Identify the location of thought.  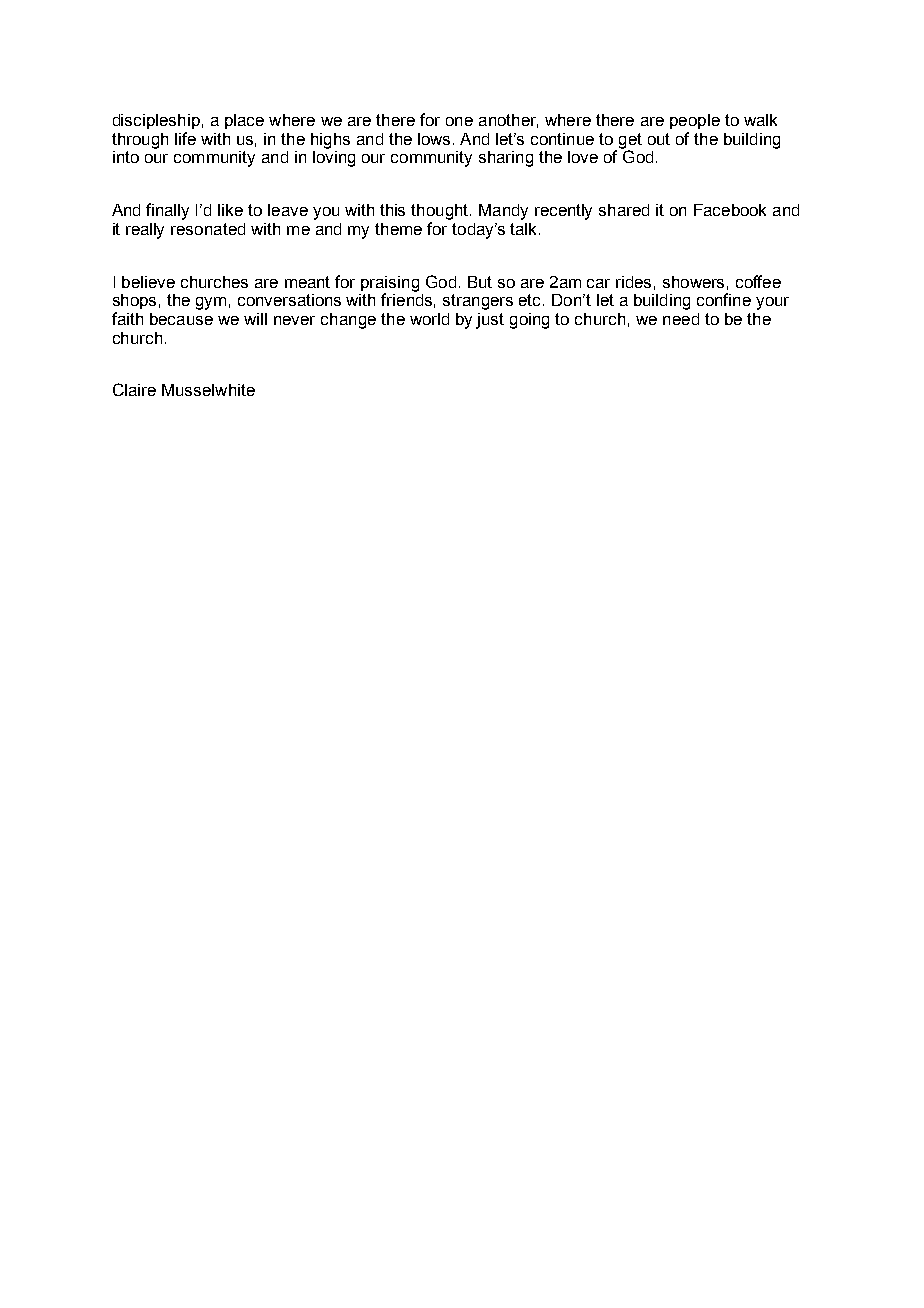
(441, 212).
